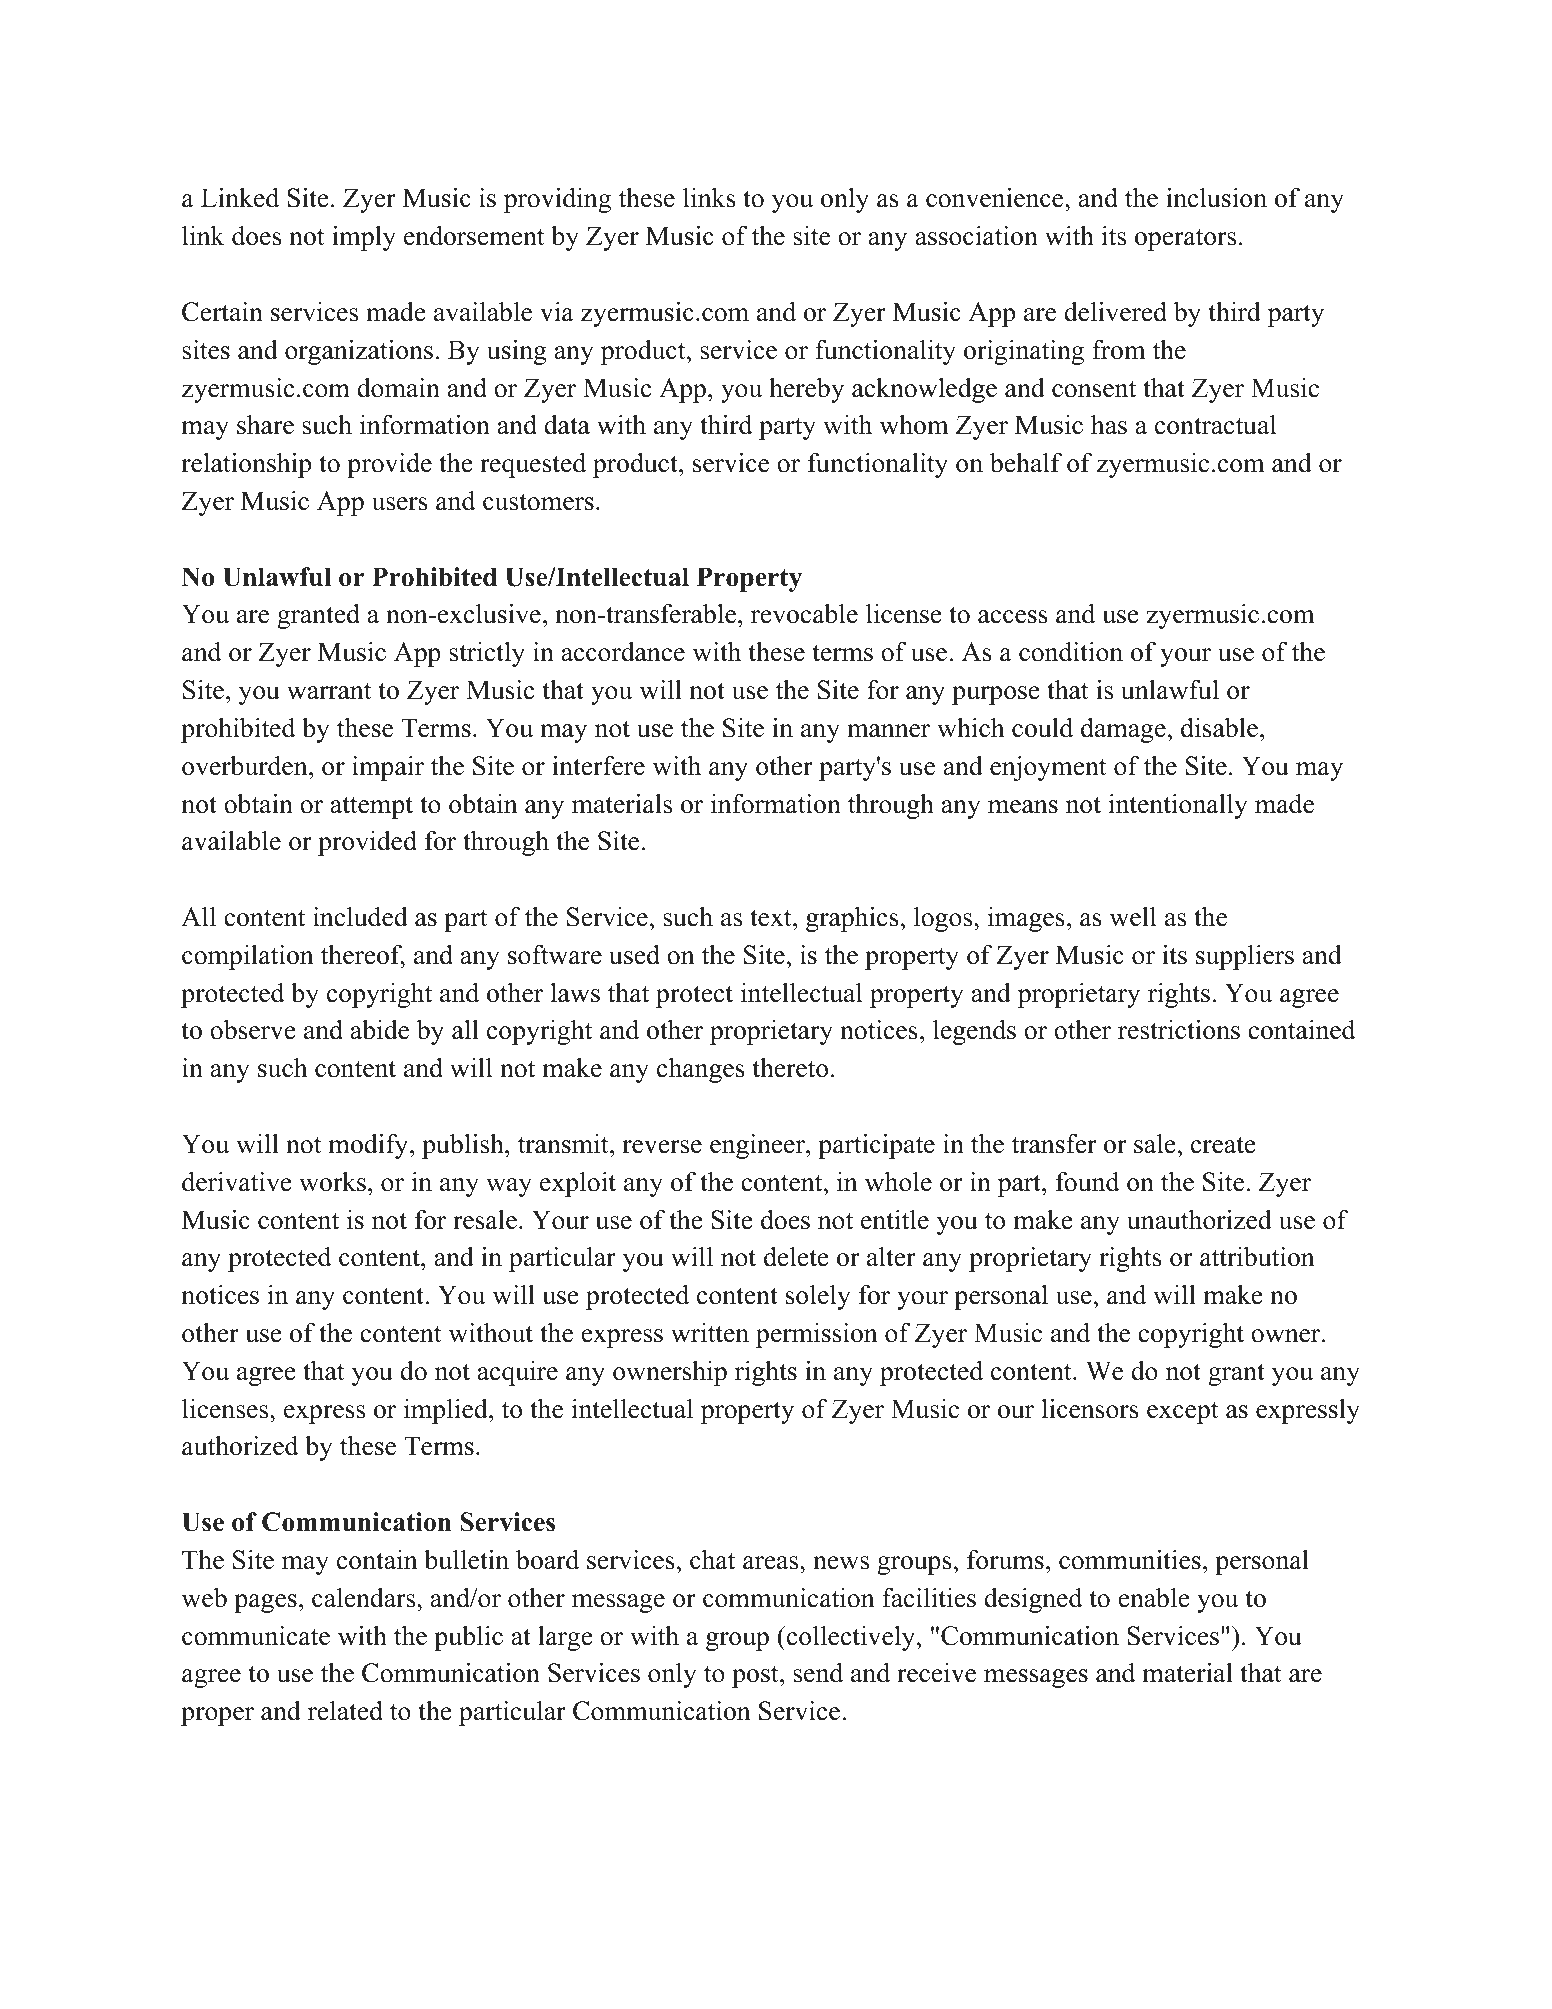  What do you see at coordinates (345, 1710) in the screenshot?
I see `related` at bounding box center [345, 1710].
